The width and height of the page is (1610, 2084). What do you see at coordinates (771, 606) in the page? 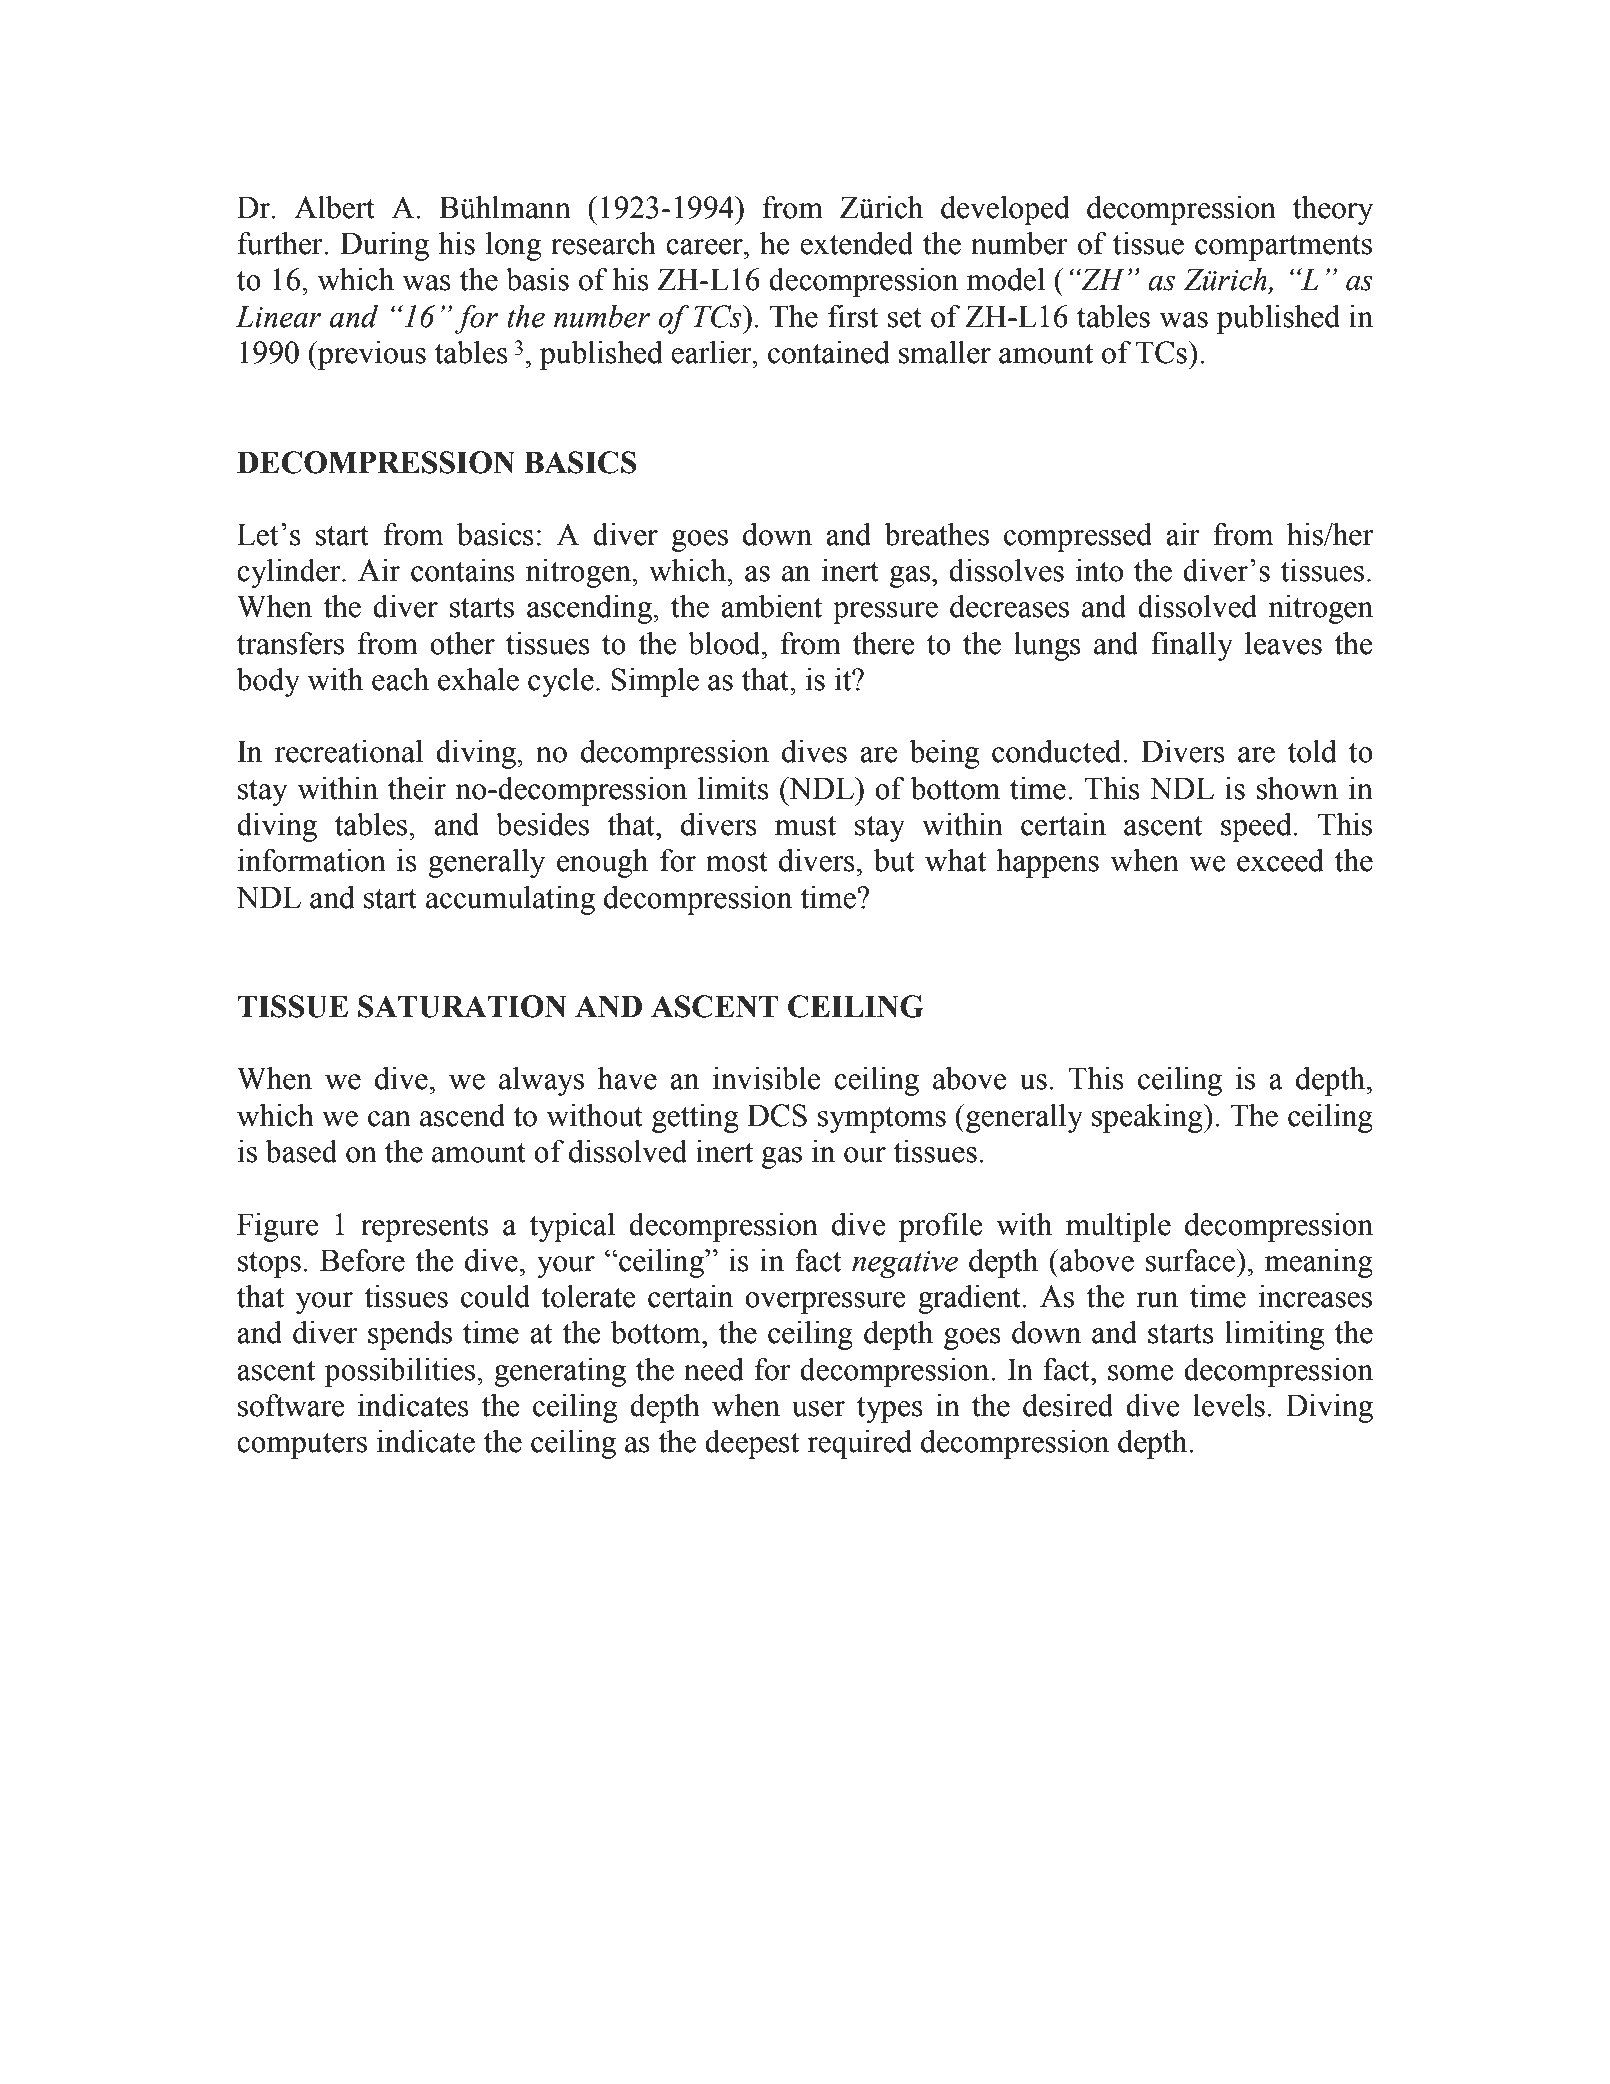
I see `ambient` at bounding box center [771, 606].
